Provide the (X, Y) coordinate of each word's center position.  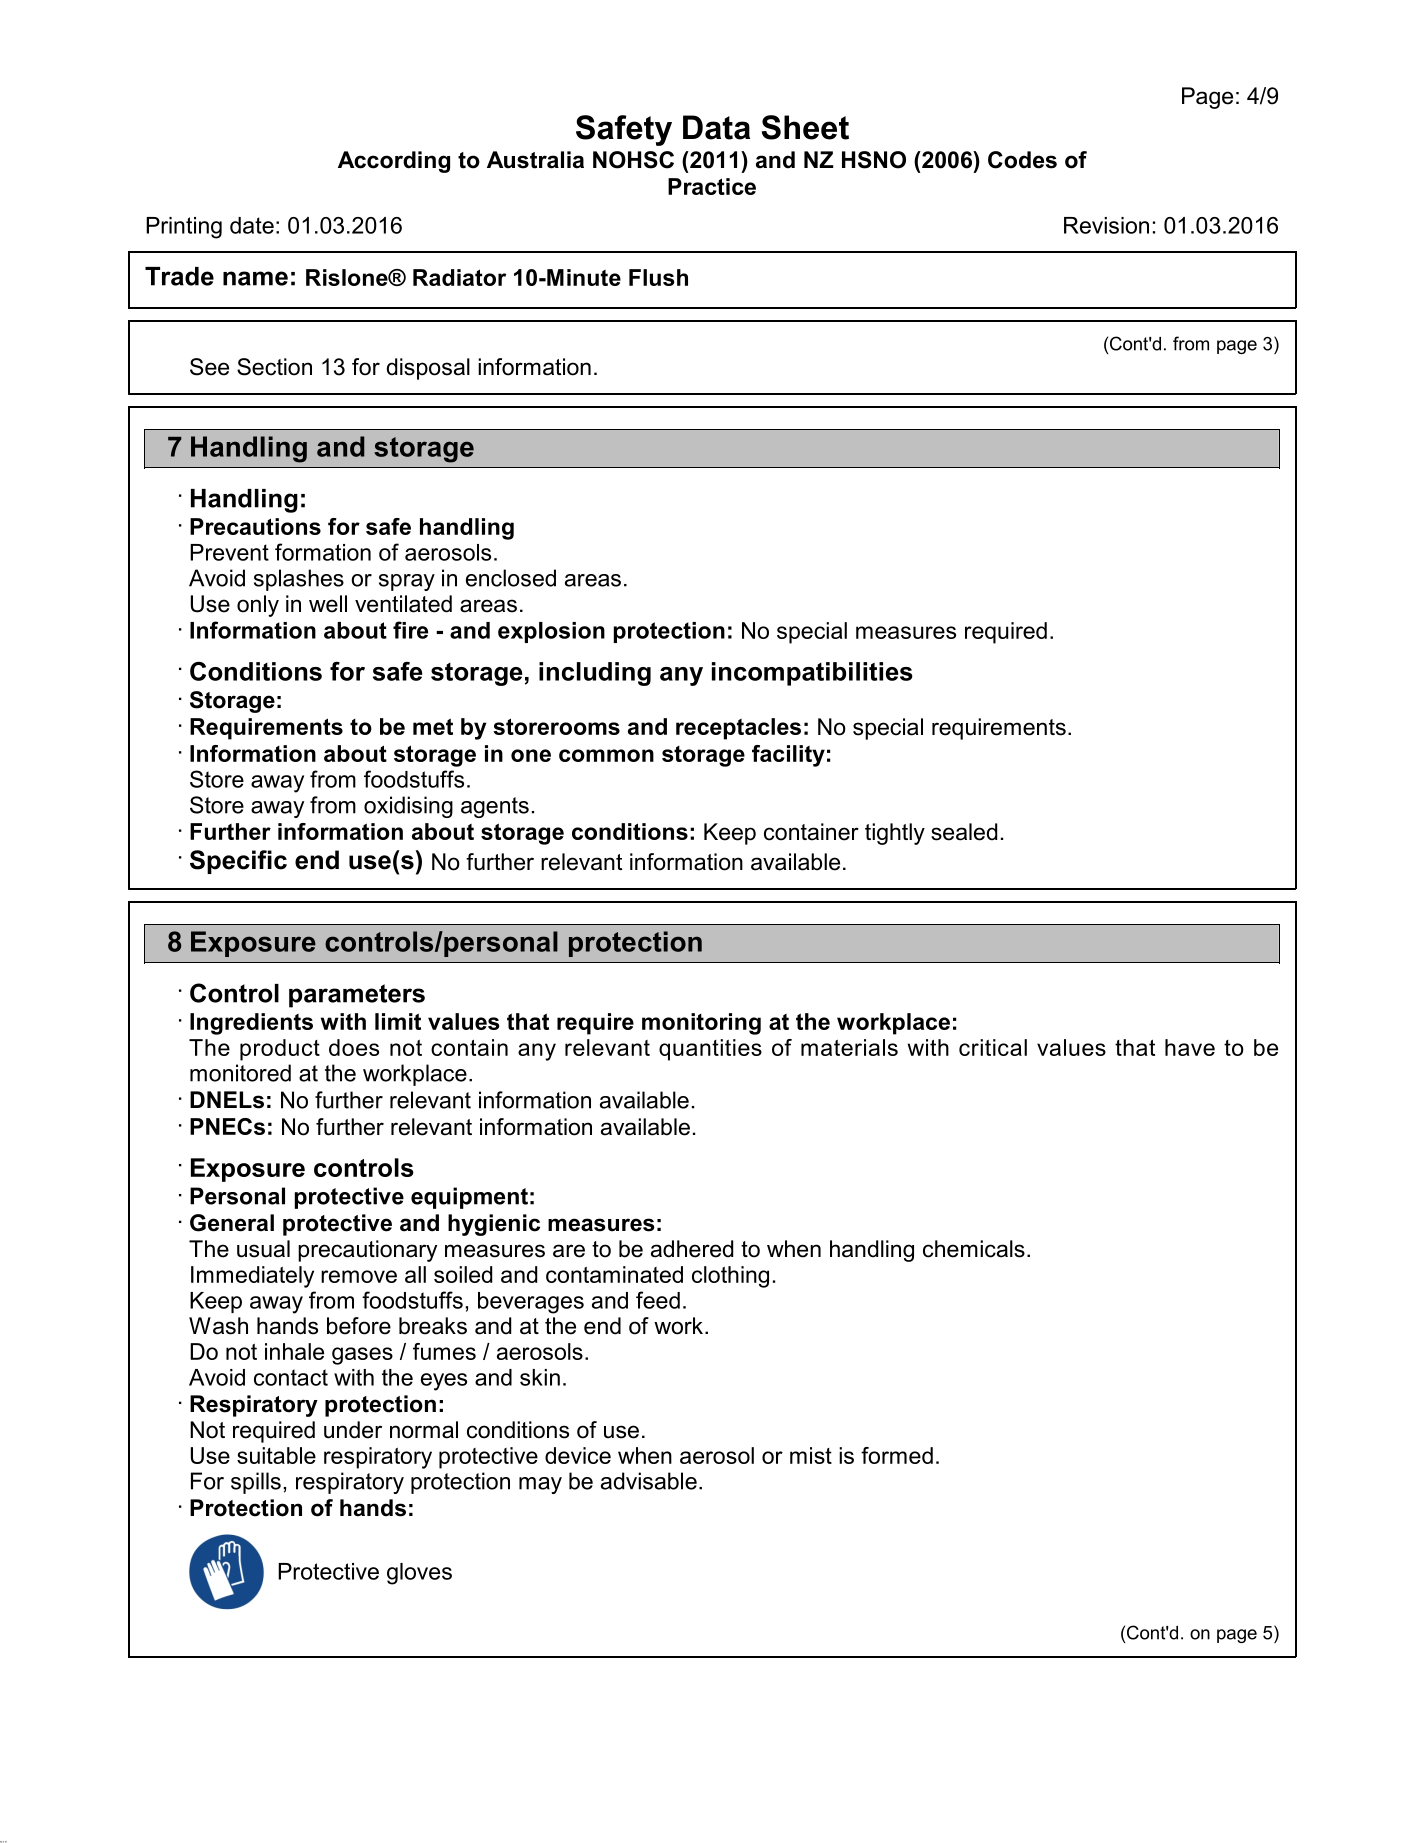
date (252, 225)
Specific (238, 862)
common (606, 755)
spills (256, 1483)
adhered (692, 1249)
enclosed (511, 578)
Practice (712, 186)
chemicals (974, 1249)
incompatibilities (812, 674)
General (232, 1223)
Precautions (255, 526)
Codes (1022, 160)
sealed (964, 832)
